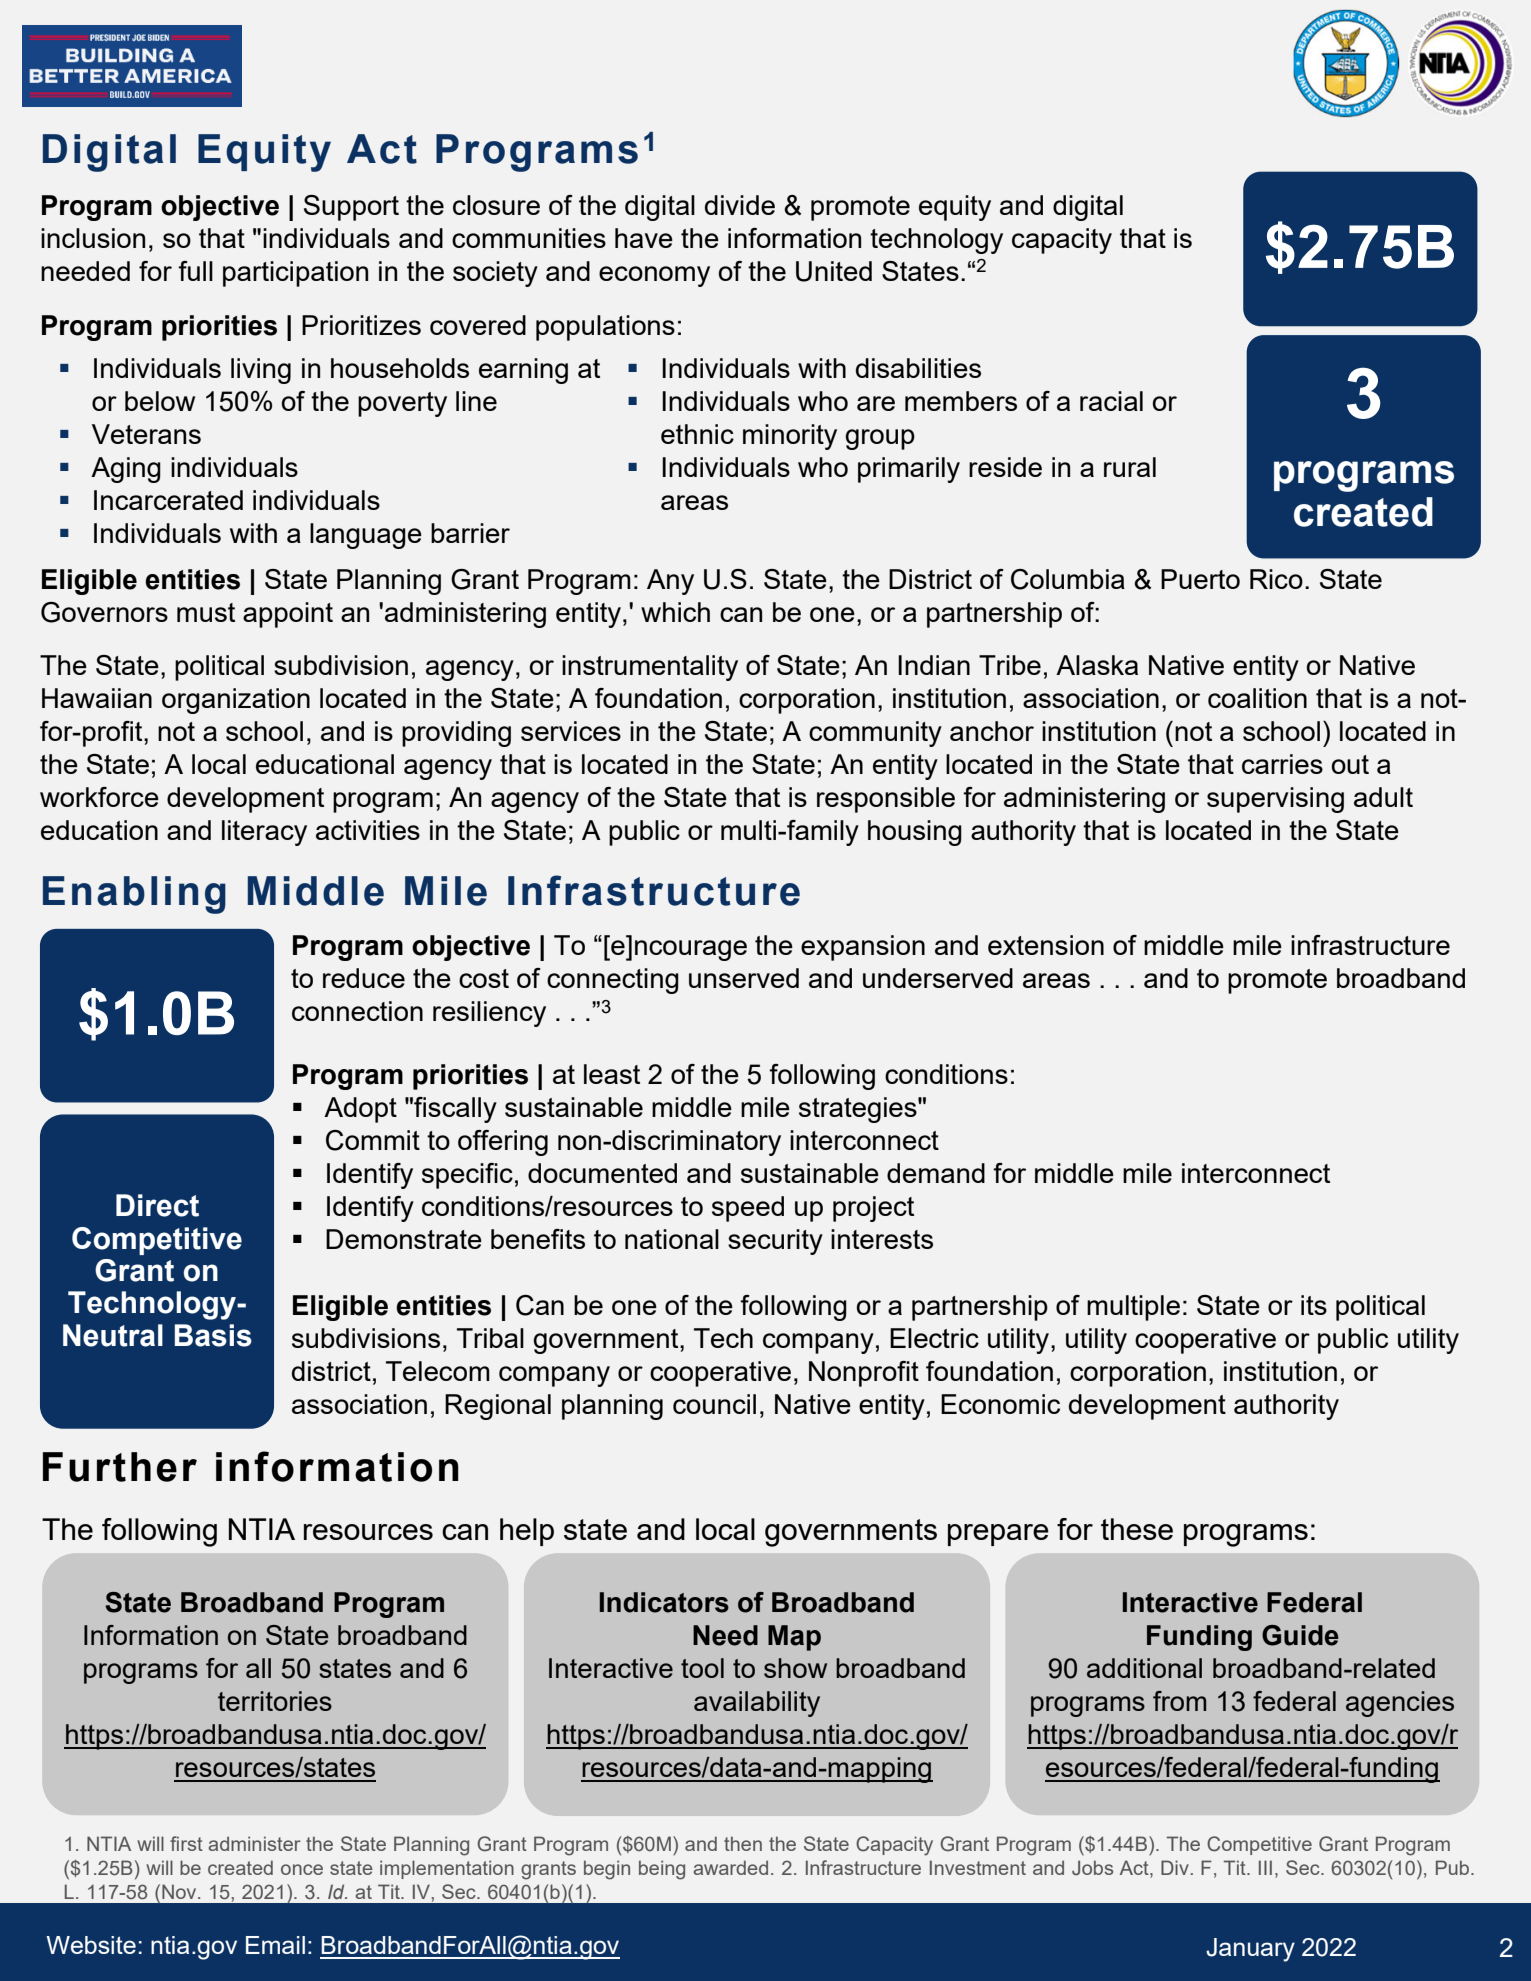  What do you see at coordinates (740, 205) in the document?
I see `divide` at bounding box center [740, 205].
